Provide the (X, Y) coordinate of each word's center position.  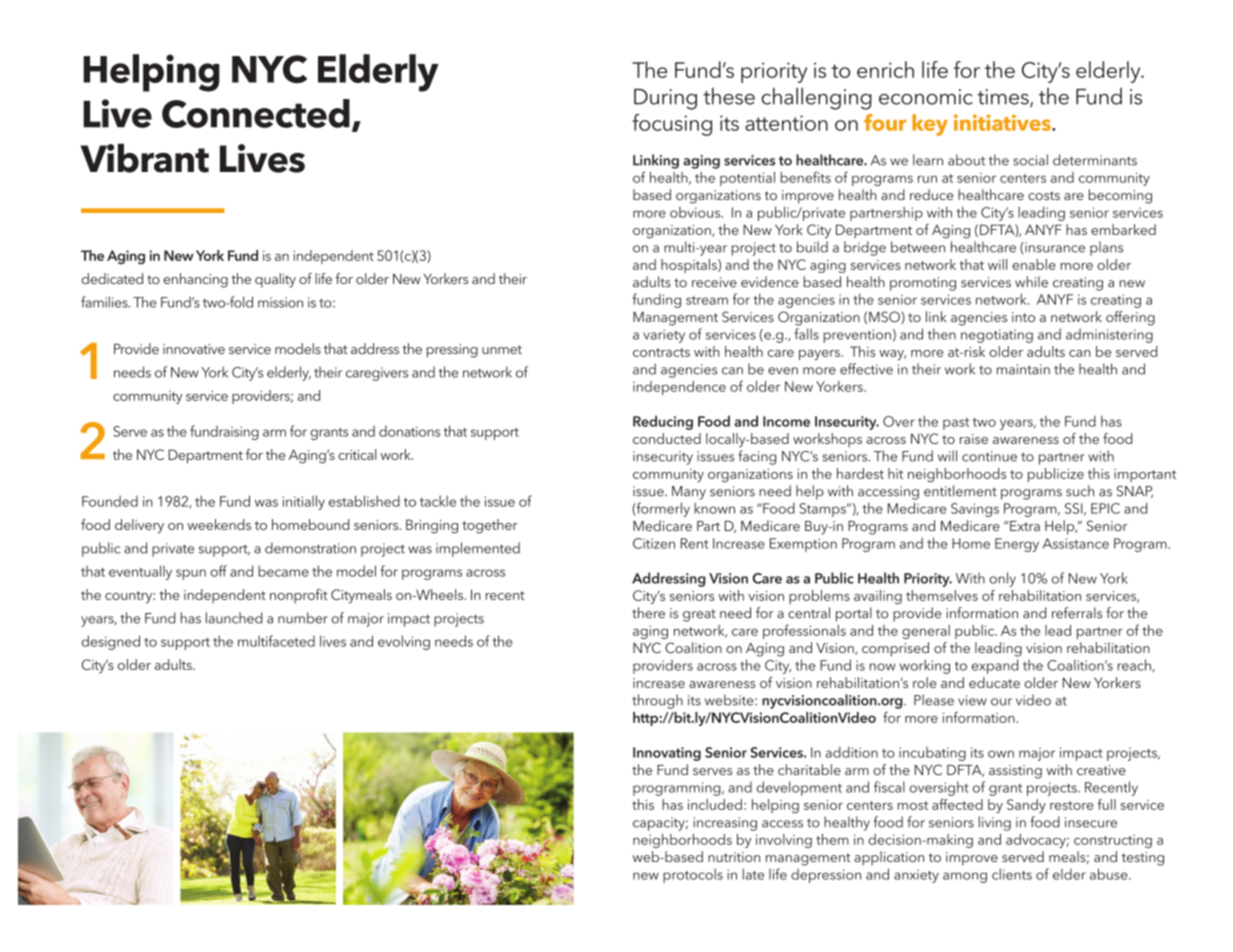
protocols (693, 876)
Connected (256, 113)
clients (1012, 874)
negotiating (997, 336)
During (665, 99)
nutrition (734, 857)
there (648, 613)
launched (234, 618)
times (1004, 98)
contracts (661, 352)
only (1002, 579)
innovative (194, 349)
